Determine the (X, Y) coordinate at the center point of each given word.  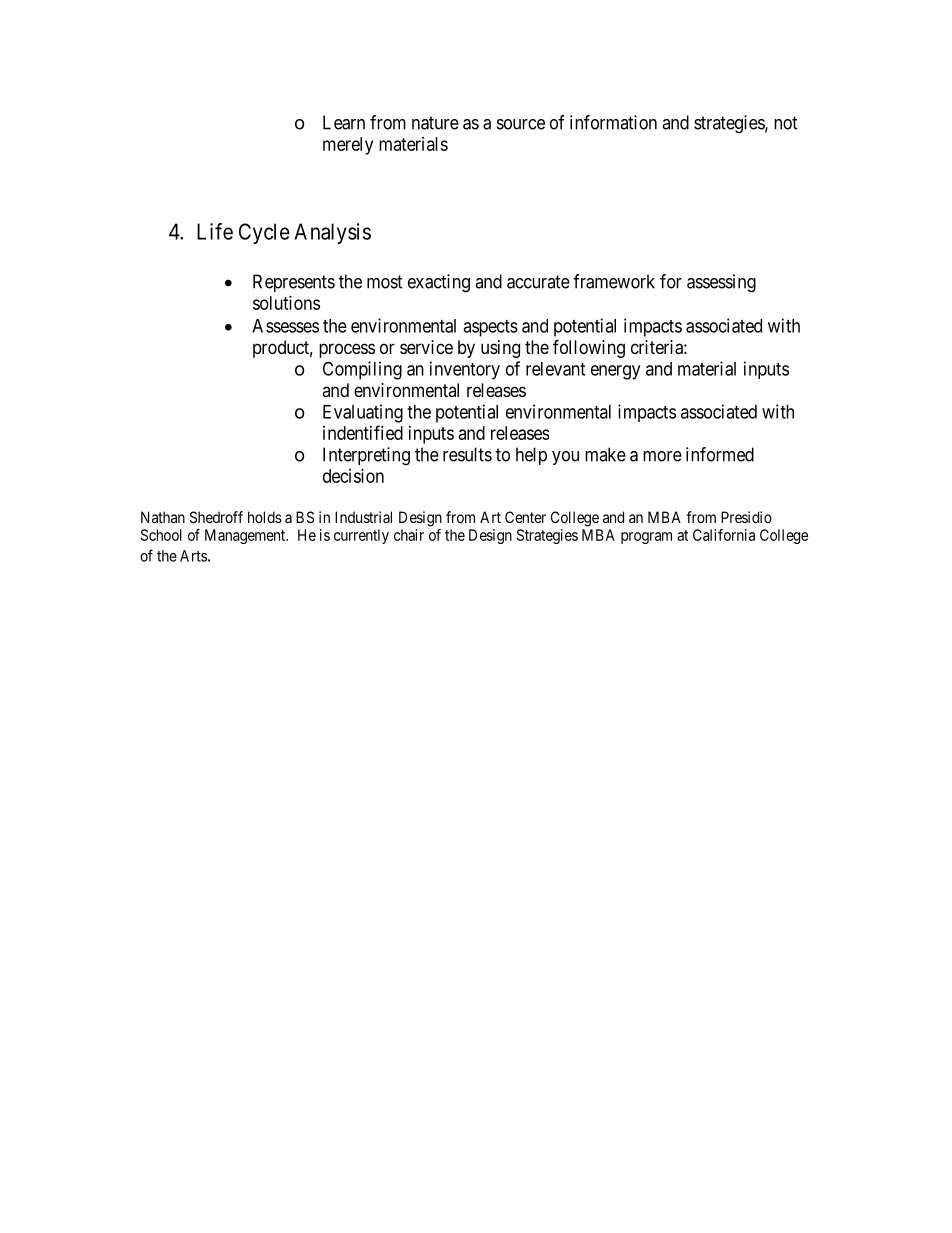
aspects (490, 328)
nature (435, 123)
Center (525, 517)
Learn (344, 122)
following (589, 348)
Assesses (285, 326)
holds (265, 517)
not (786, 123)
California (724, 535)
